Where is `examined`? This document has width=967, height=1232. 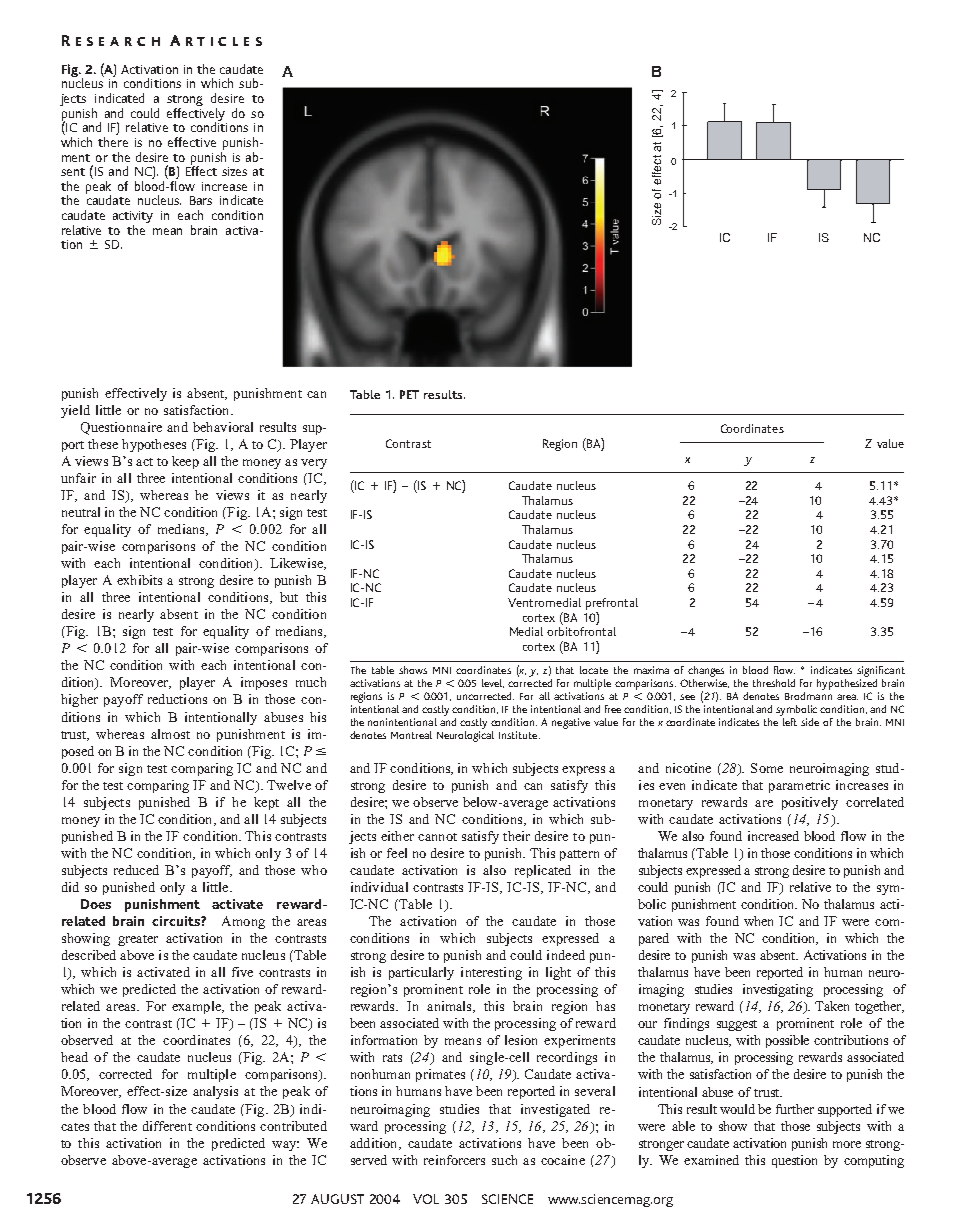 examined is located at coordinates (711, 1160).
